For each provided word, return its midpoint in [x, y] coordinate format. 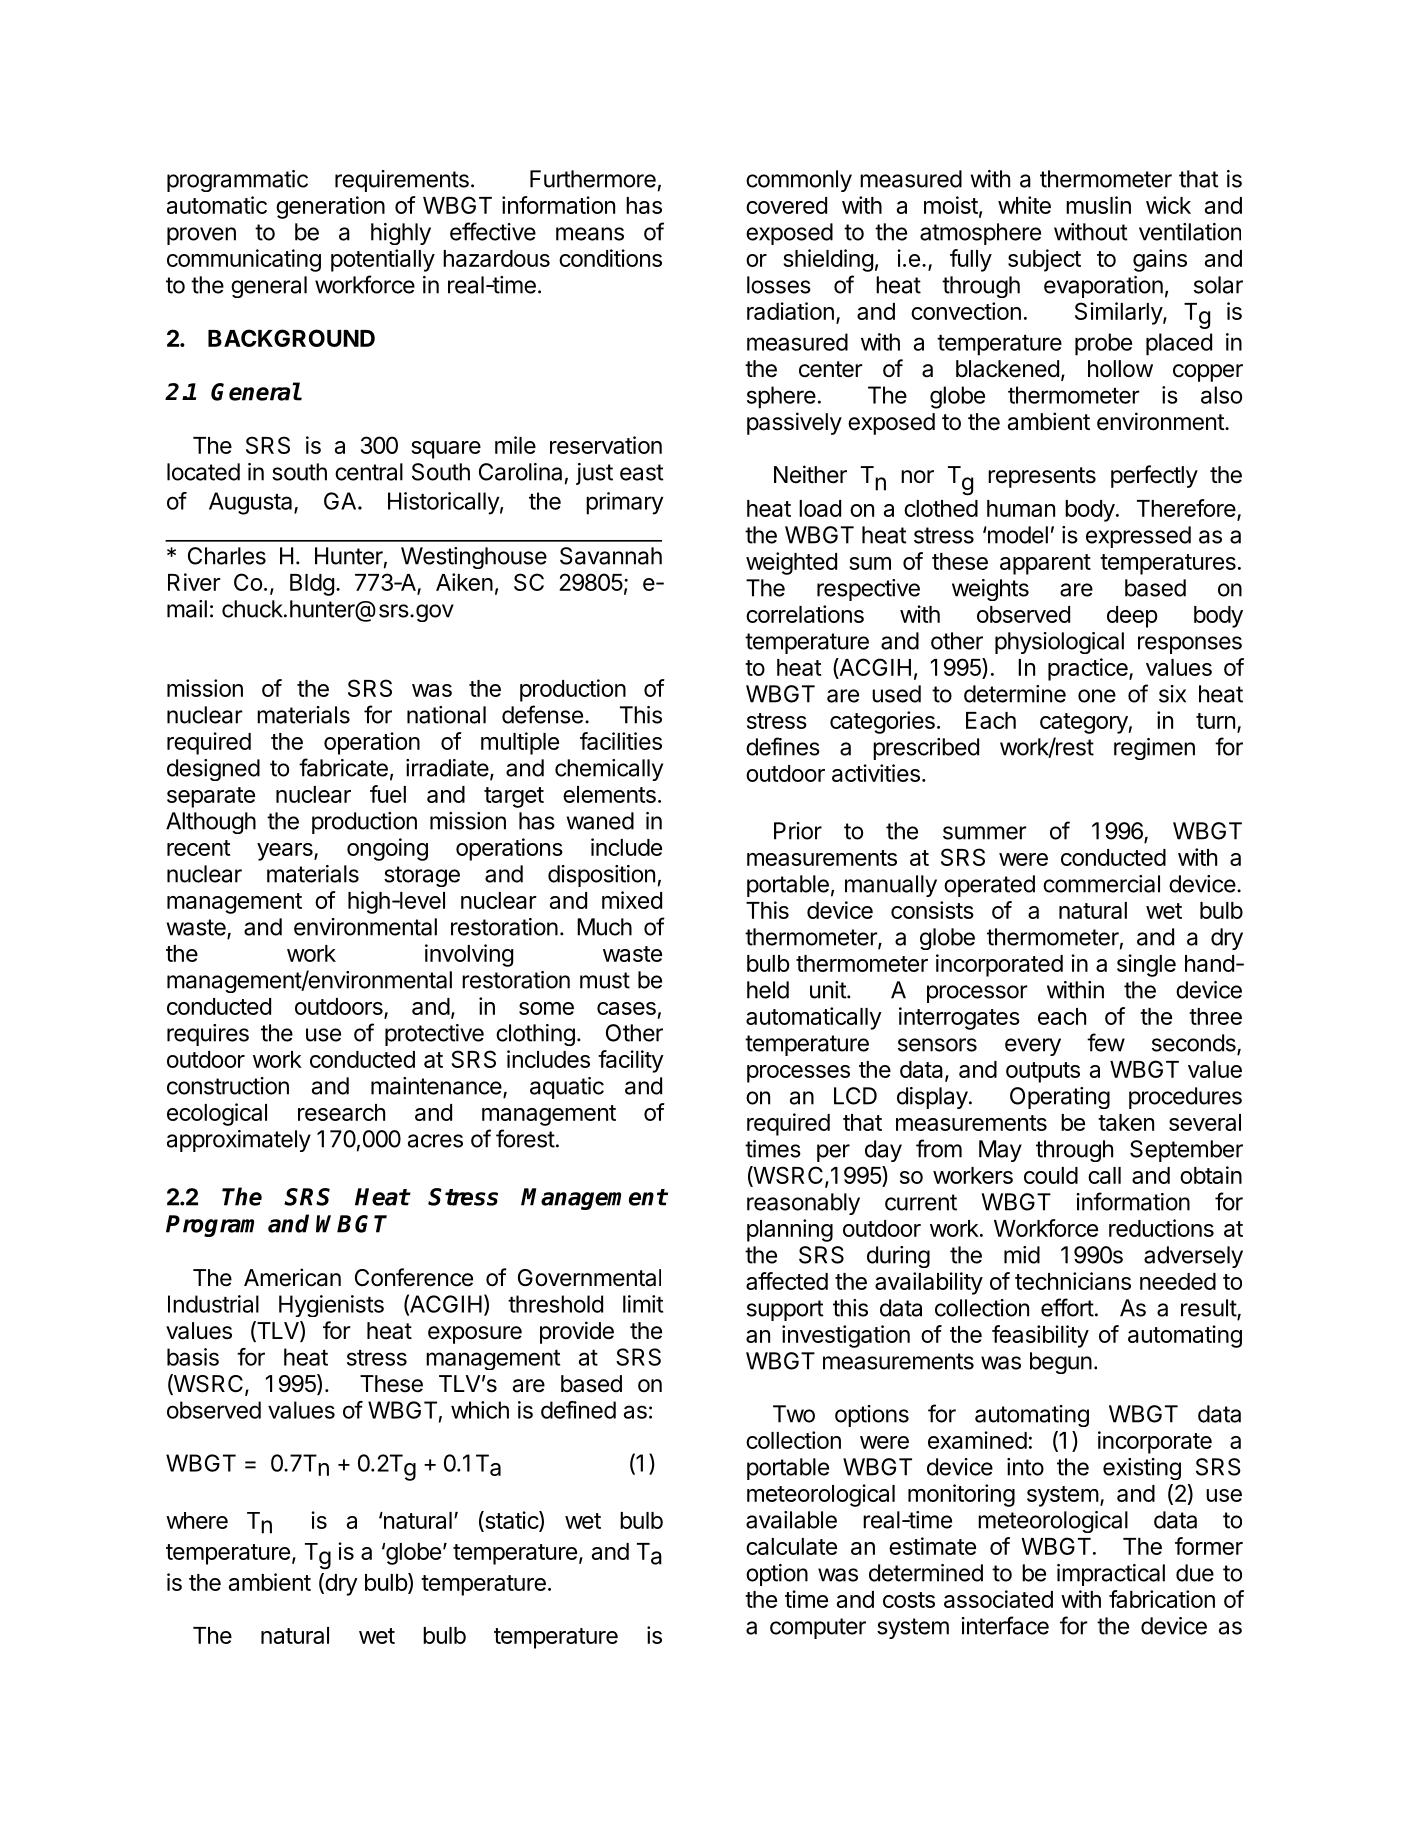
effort [1067, 1307]
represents [1042, 477]
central [369, 472]
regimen [1154, 749]
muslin [1098, 205]
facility [631, 1061]
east [642, 472]
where [197, 1520]
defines [783, 746]
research [341, 1112]
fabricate [343, 767]
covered [786, 205]
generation [330, 207]
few [1106, 1042]
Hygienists [331, 1306]
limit [643, 1304]
